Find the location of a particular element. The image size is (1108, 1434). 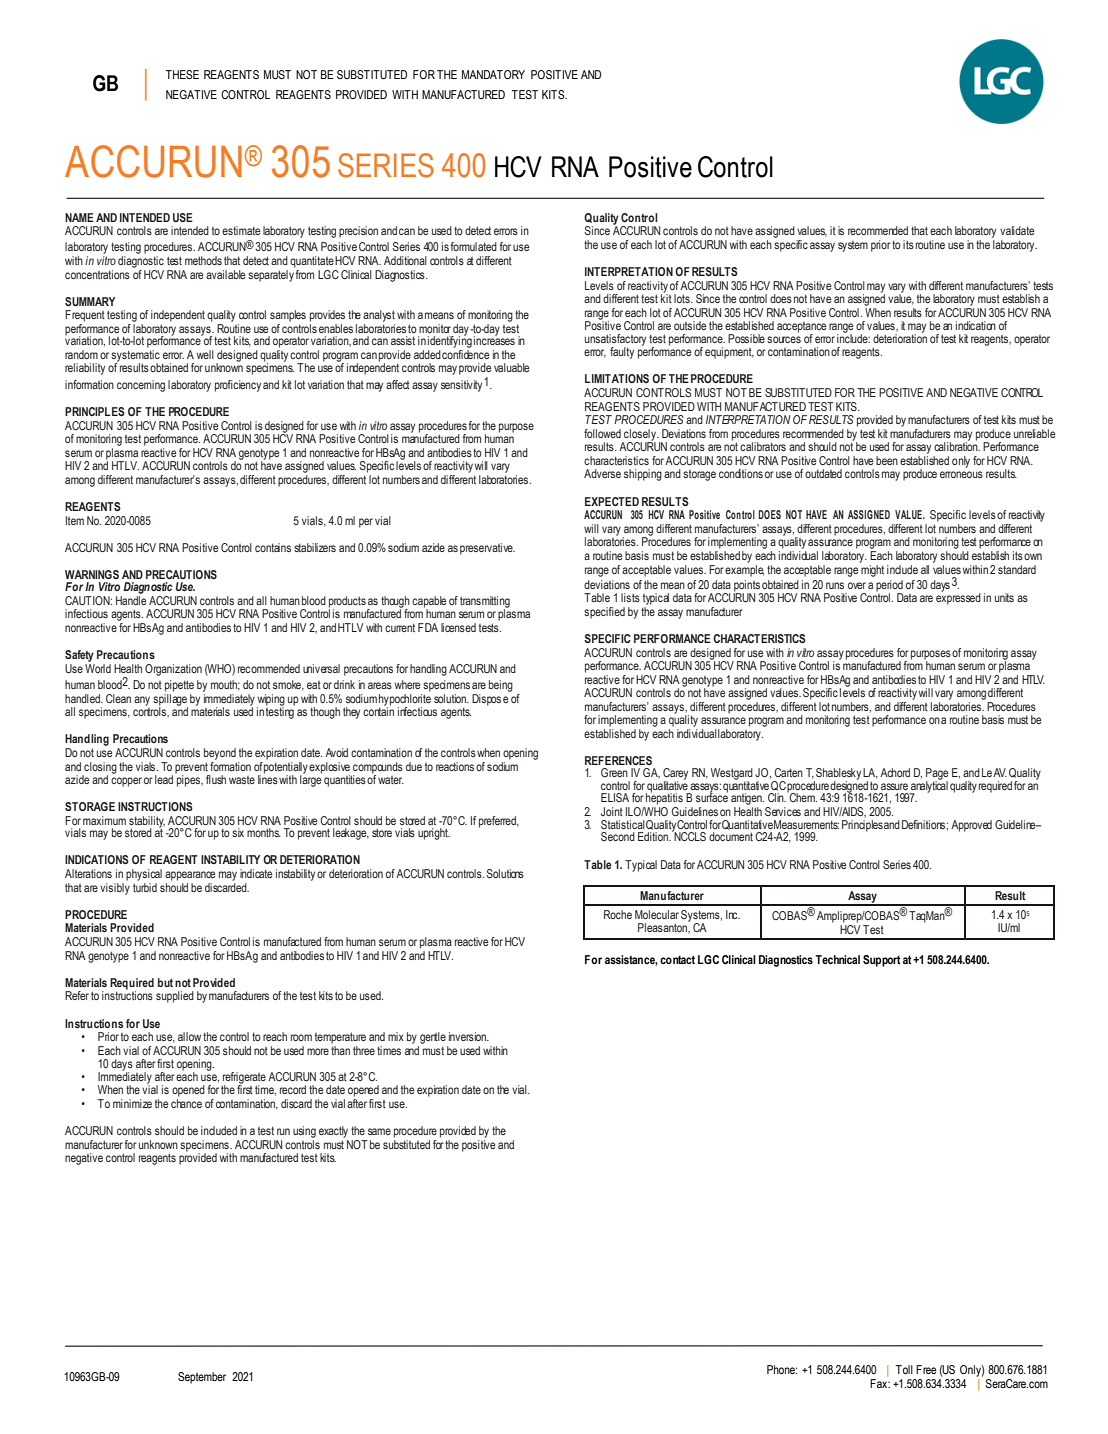

Support is located at coordinates (882, 961).
